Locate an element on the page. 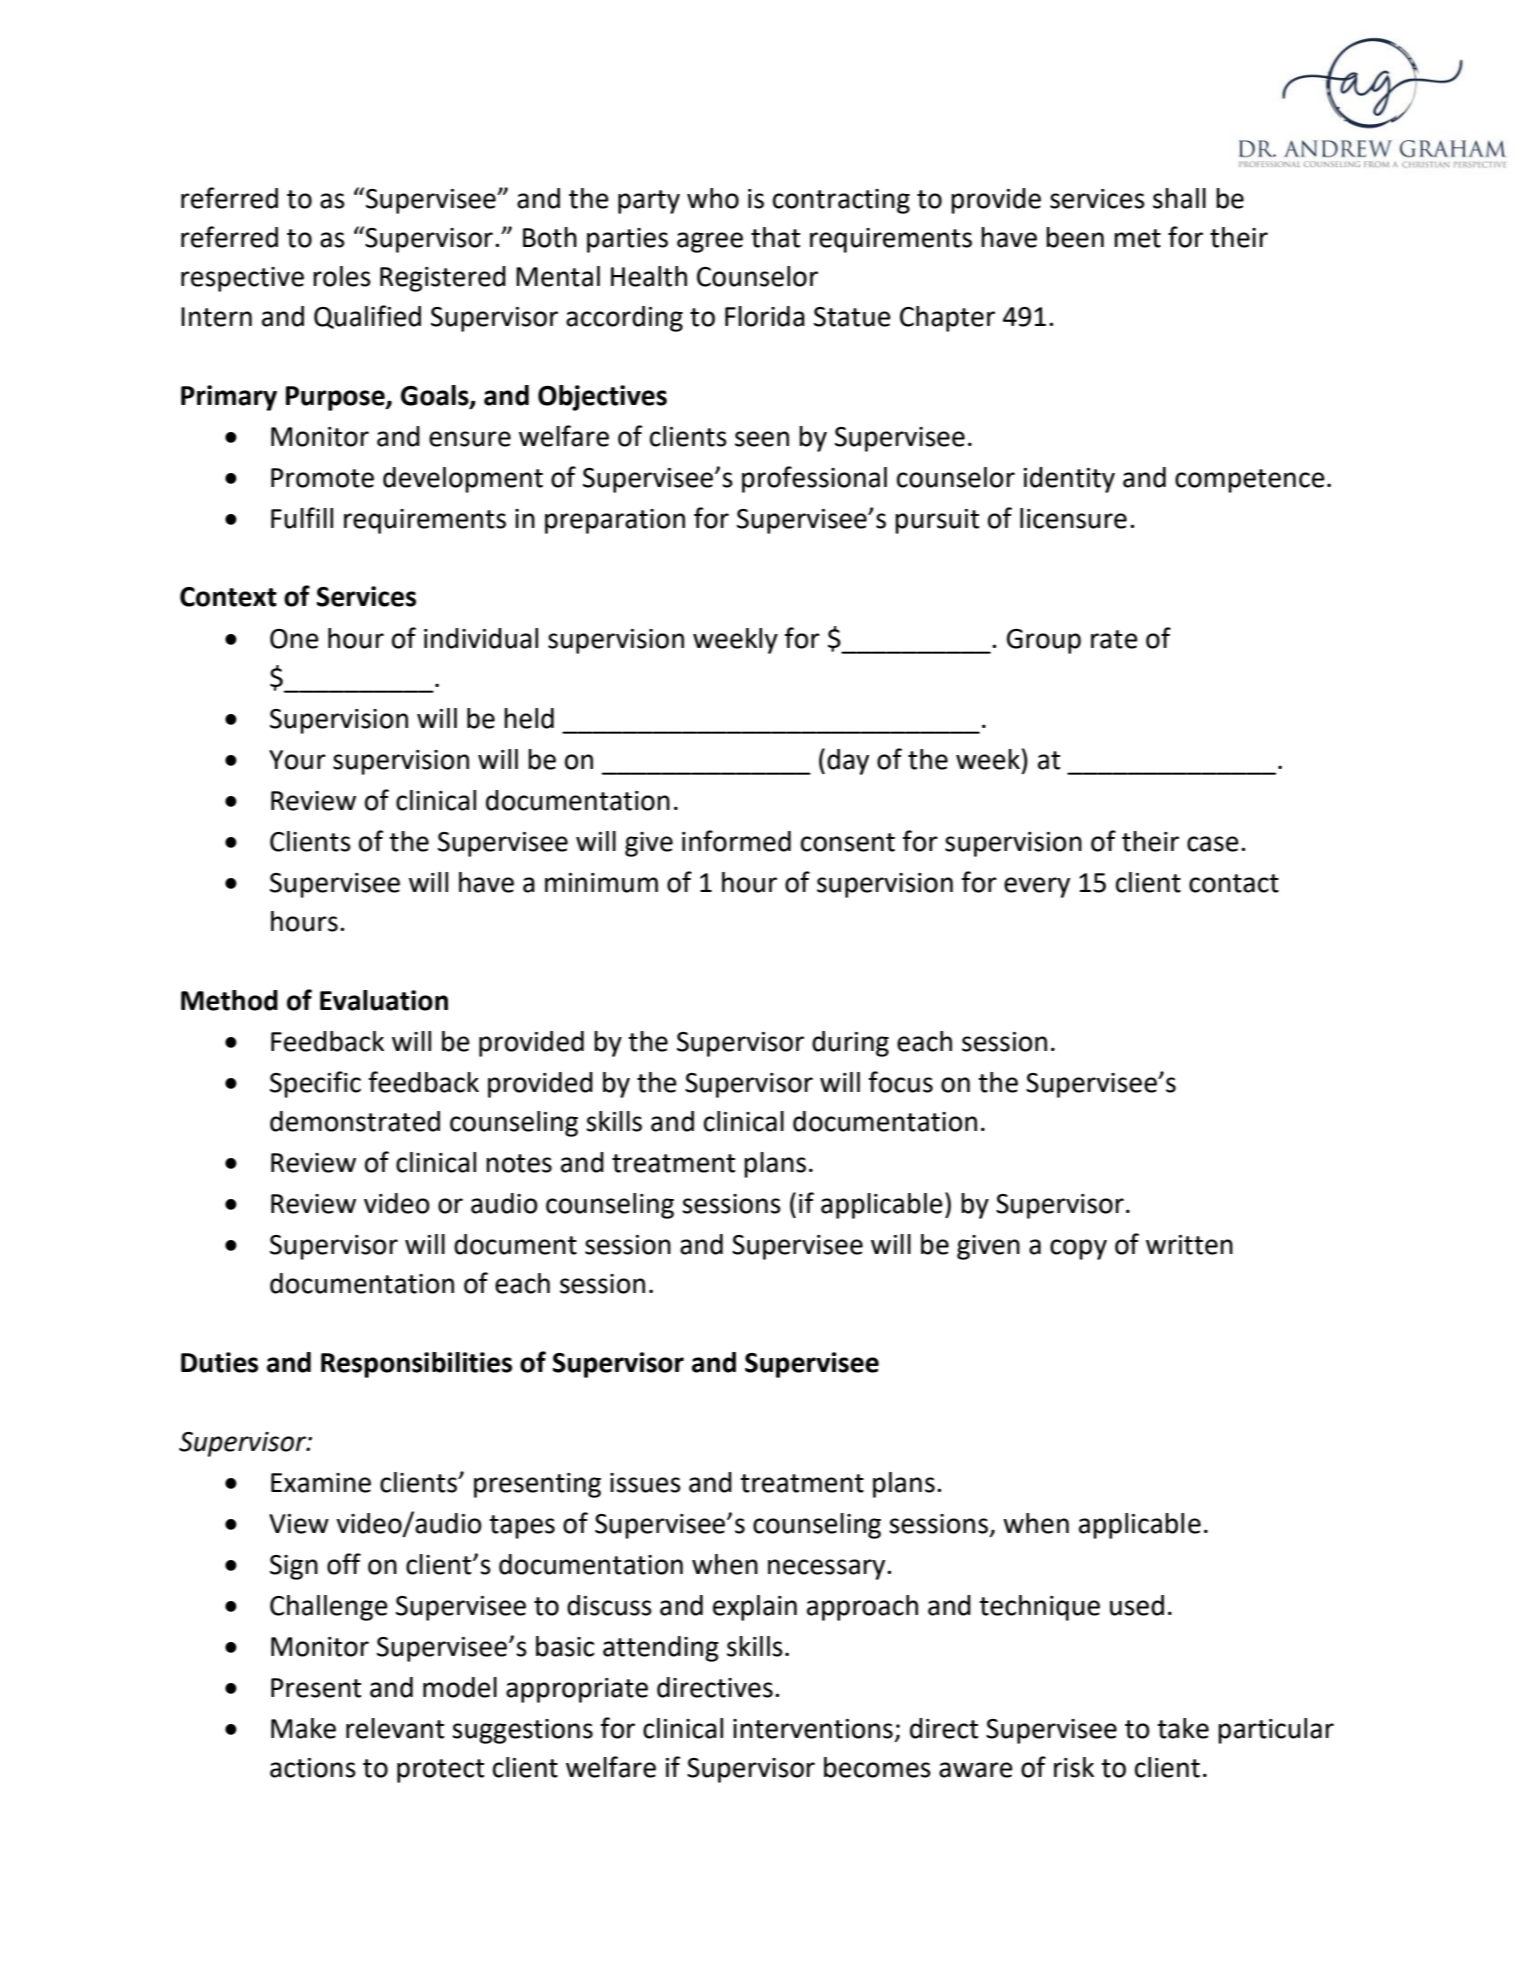 Image resolution: width=1525 pixels, height=1973 pixels. take is located at coordinates (1183, 1728).
